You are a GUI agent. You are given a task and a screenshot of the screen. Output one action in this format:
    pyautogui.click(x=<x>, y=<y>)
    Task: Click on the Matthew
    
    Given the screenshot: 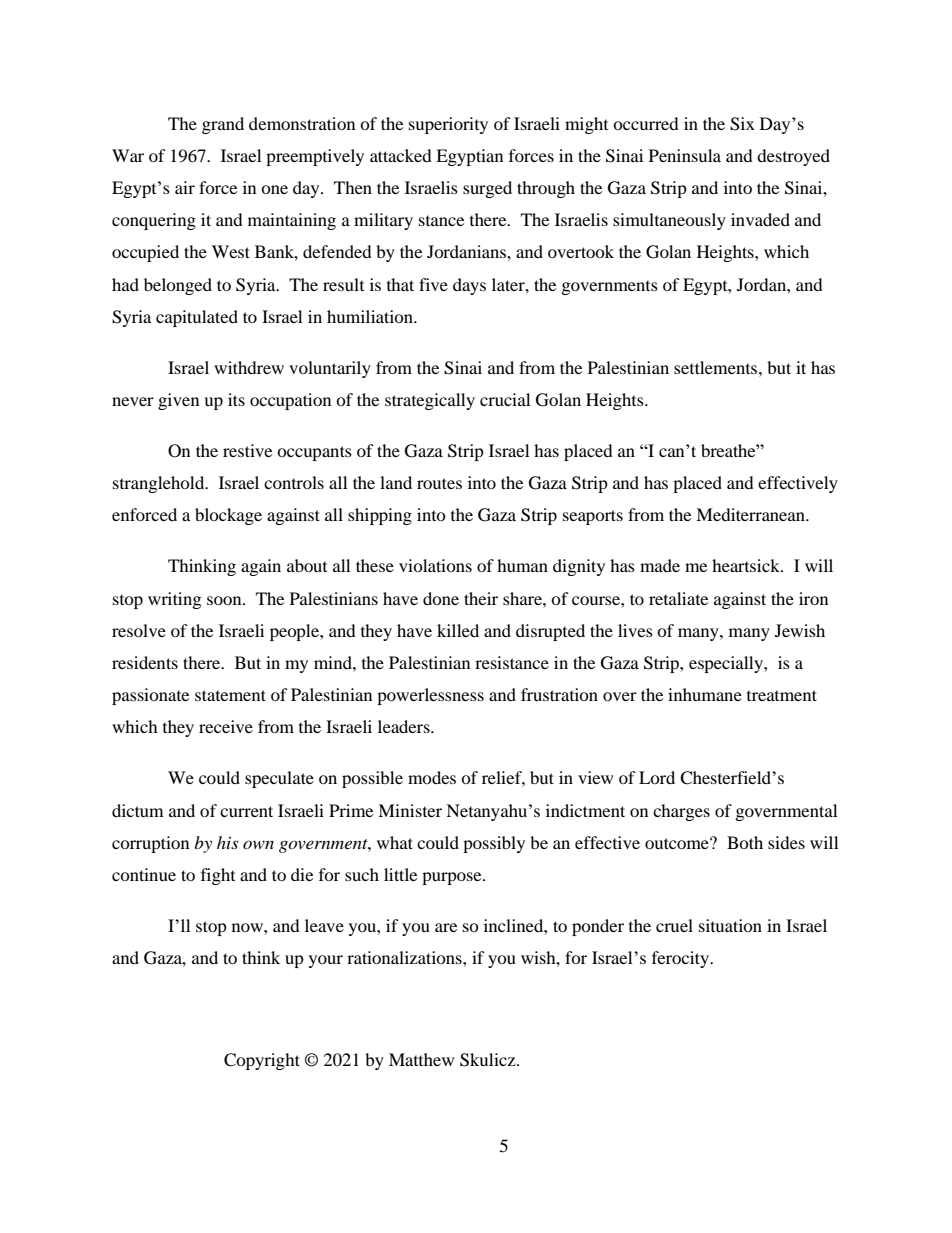 What is the action you would take?
    pyautogui.click(x=421, y=1059)
